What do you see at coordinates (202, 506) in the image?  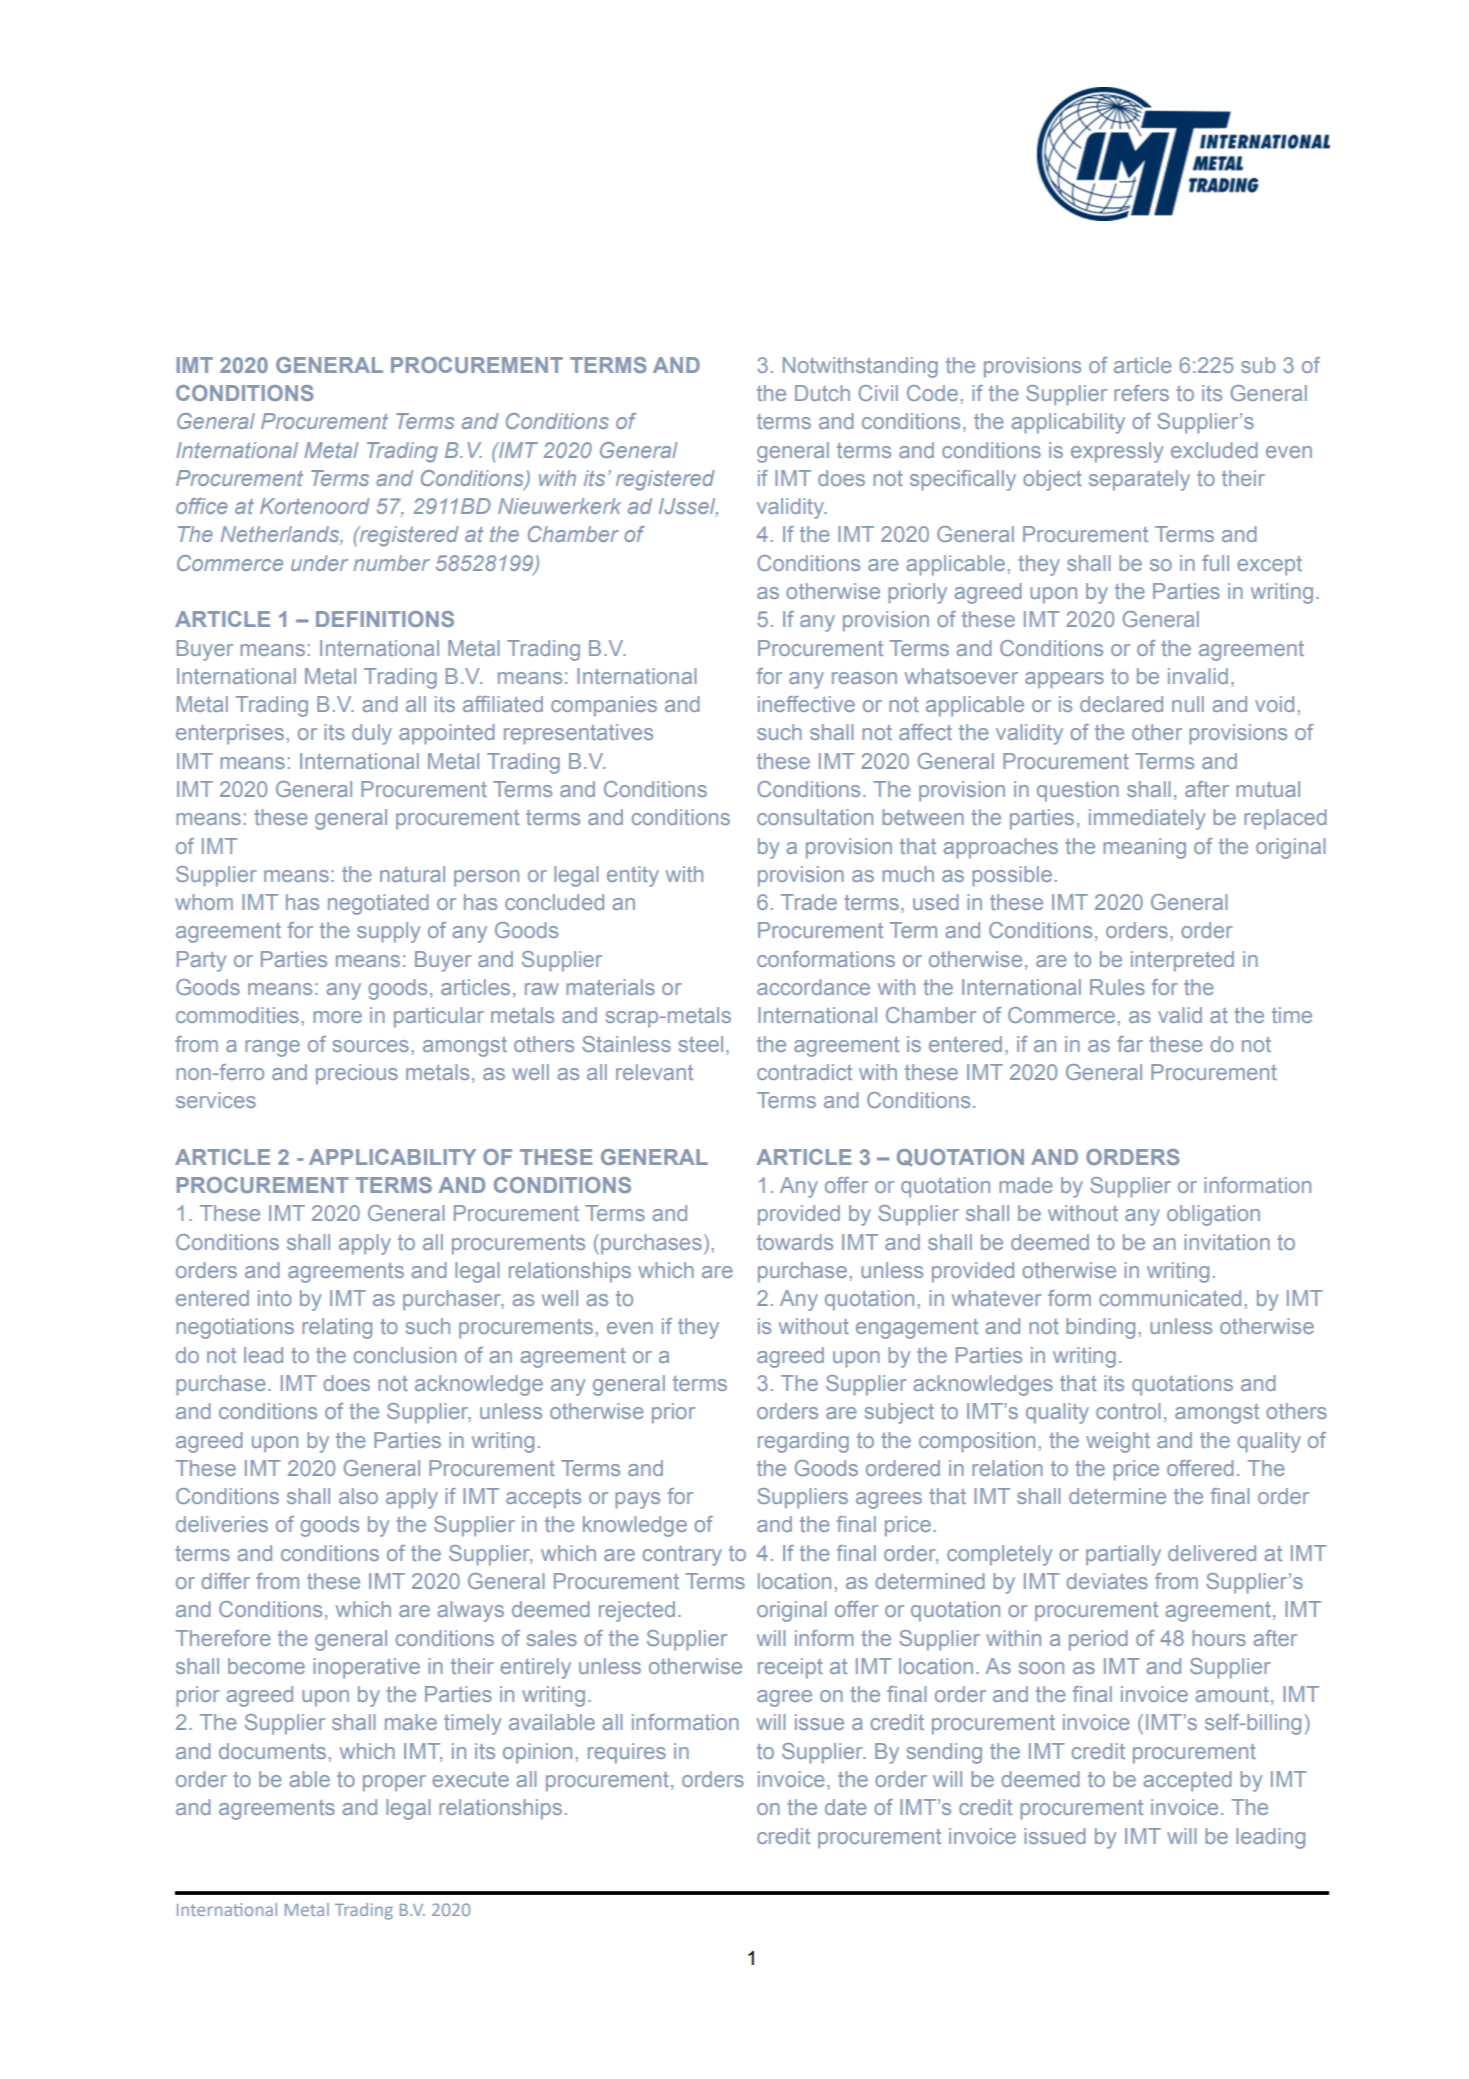 I see `office` at bounding box center [202, 506].
